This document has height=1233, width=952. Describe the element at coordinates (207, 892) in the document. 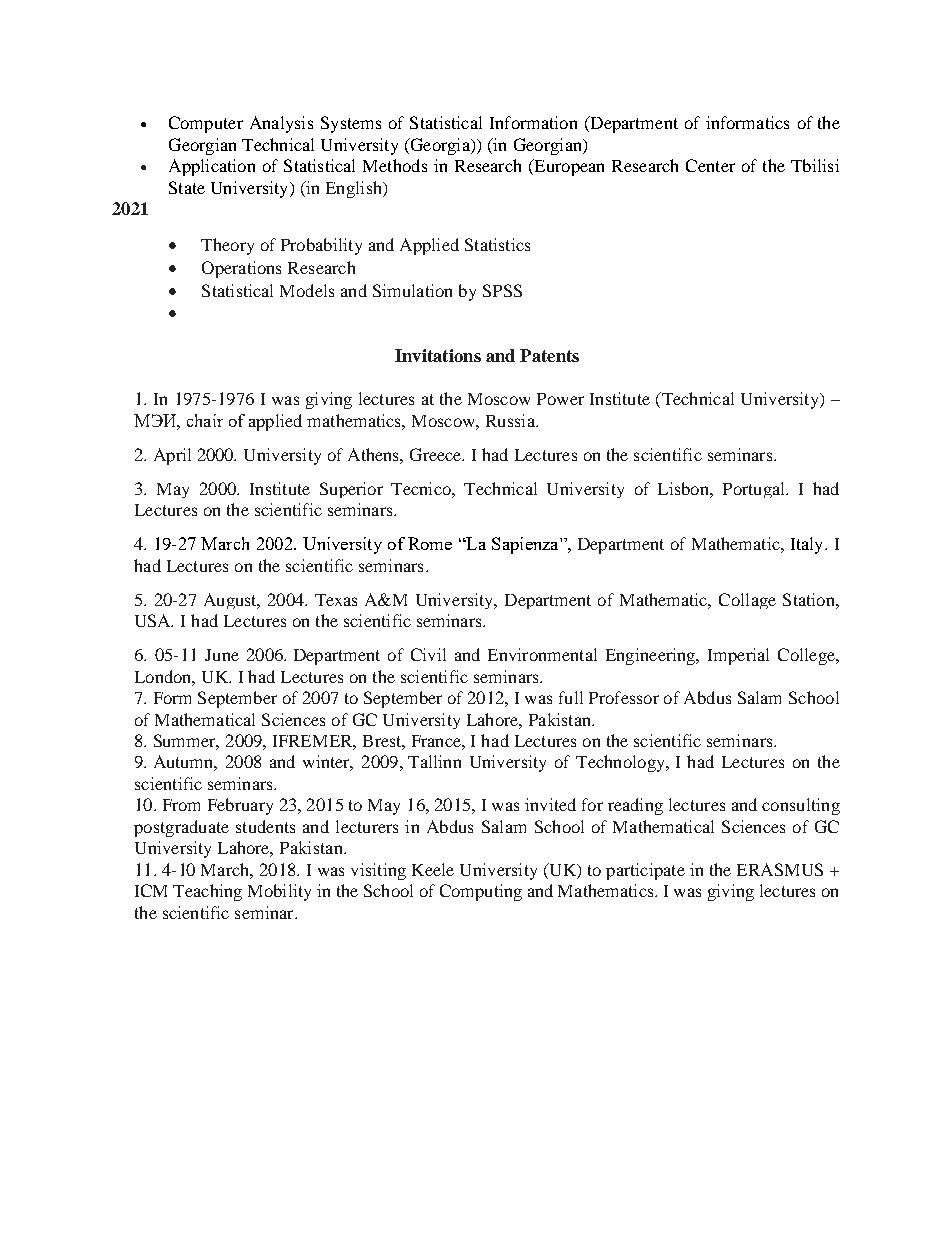

I see `Teaching` at that location.
